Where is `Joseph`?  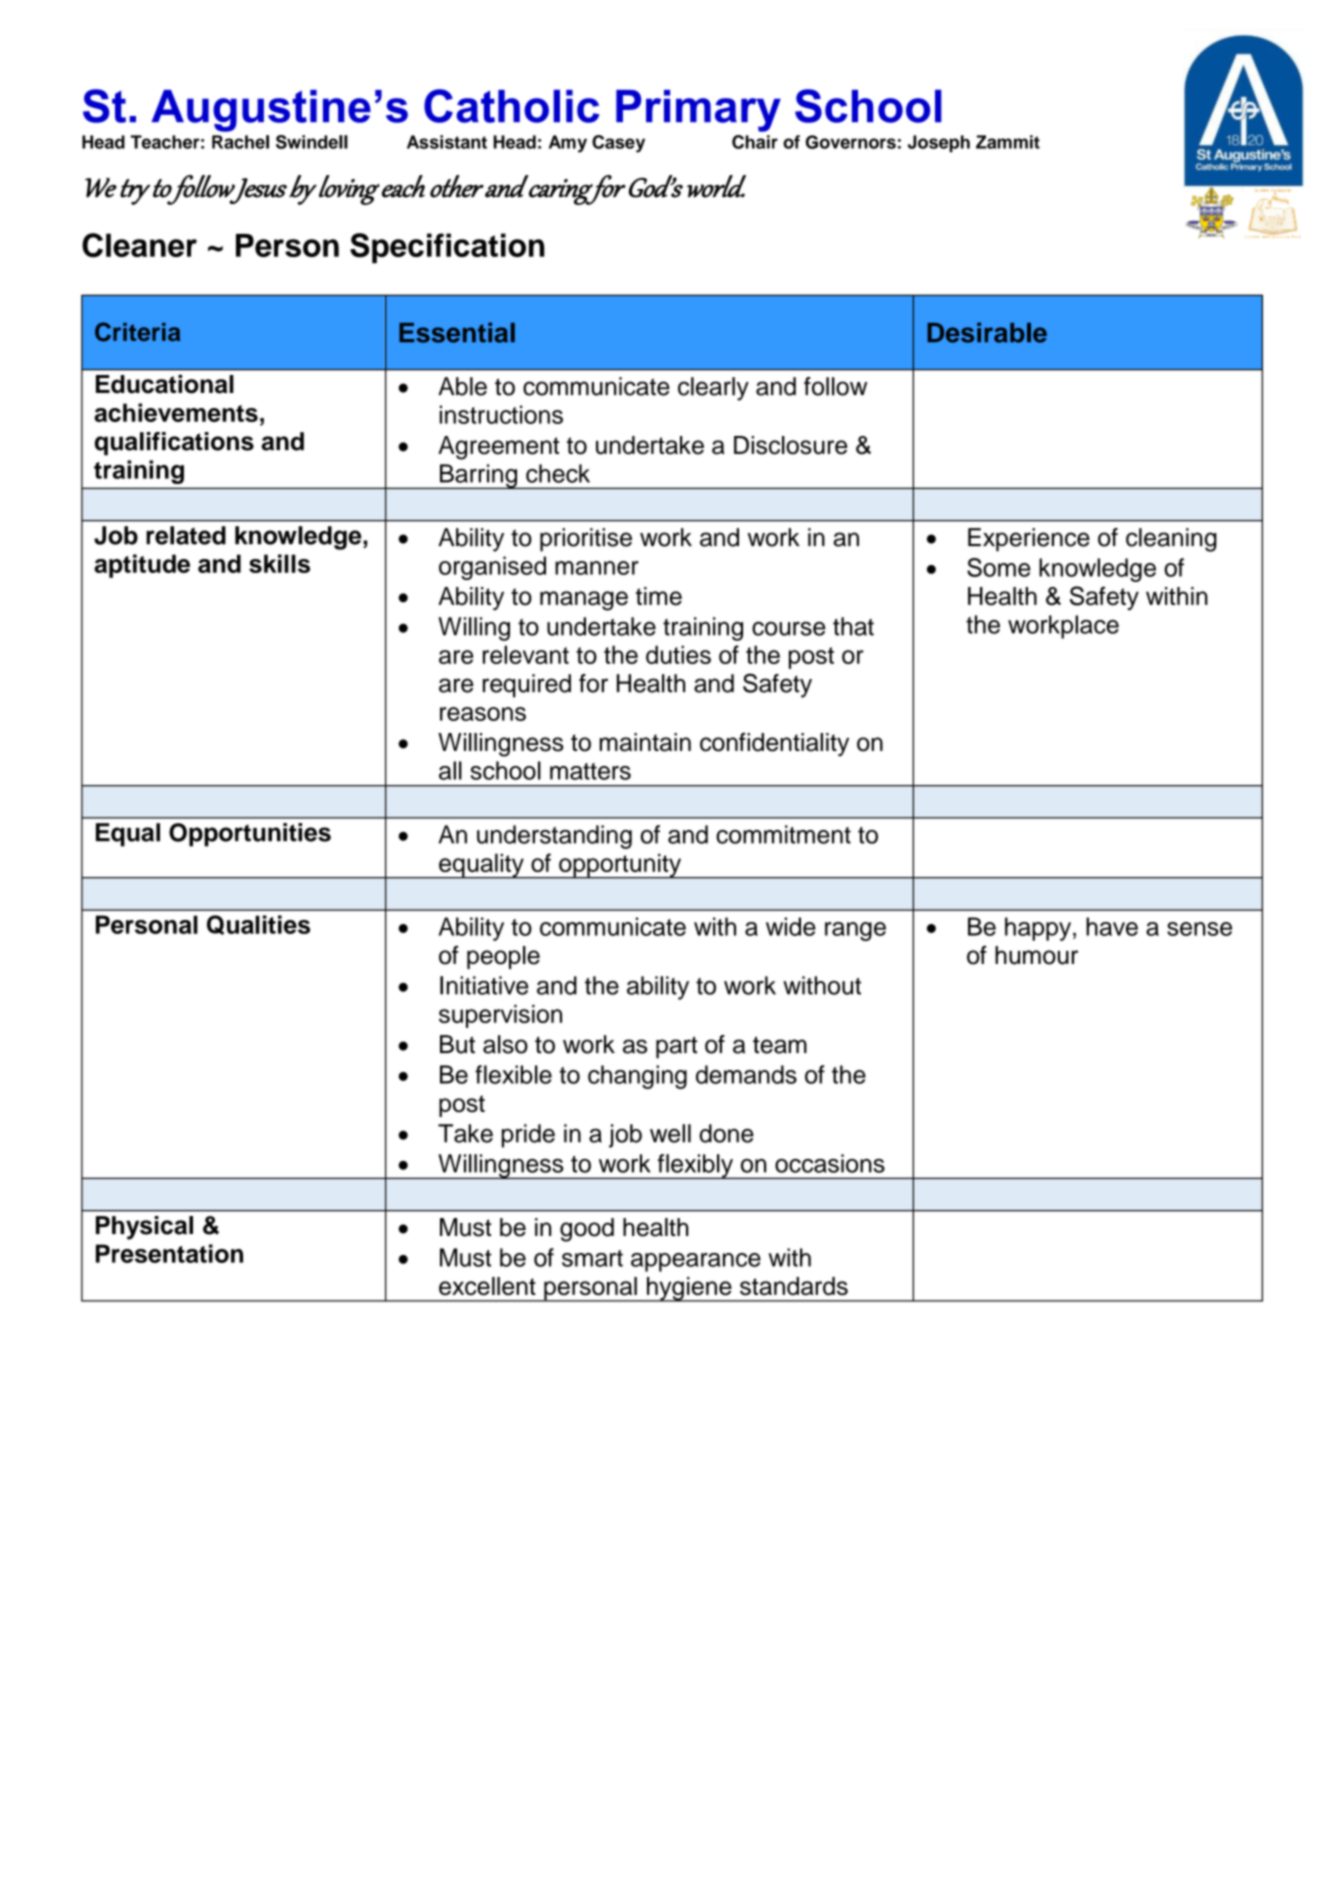
Joseph is located at coordinates (939, 144).
